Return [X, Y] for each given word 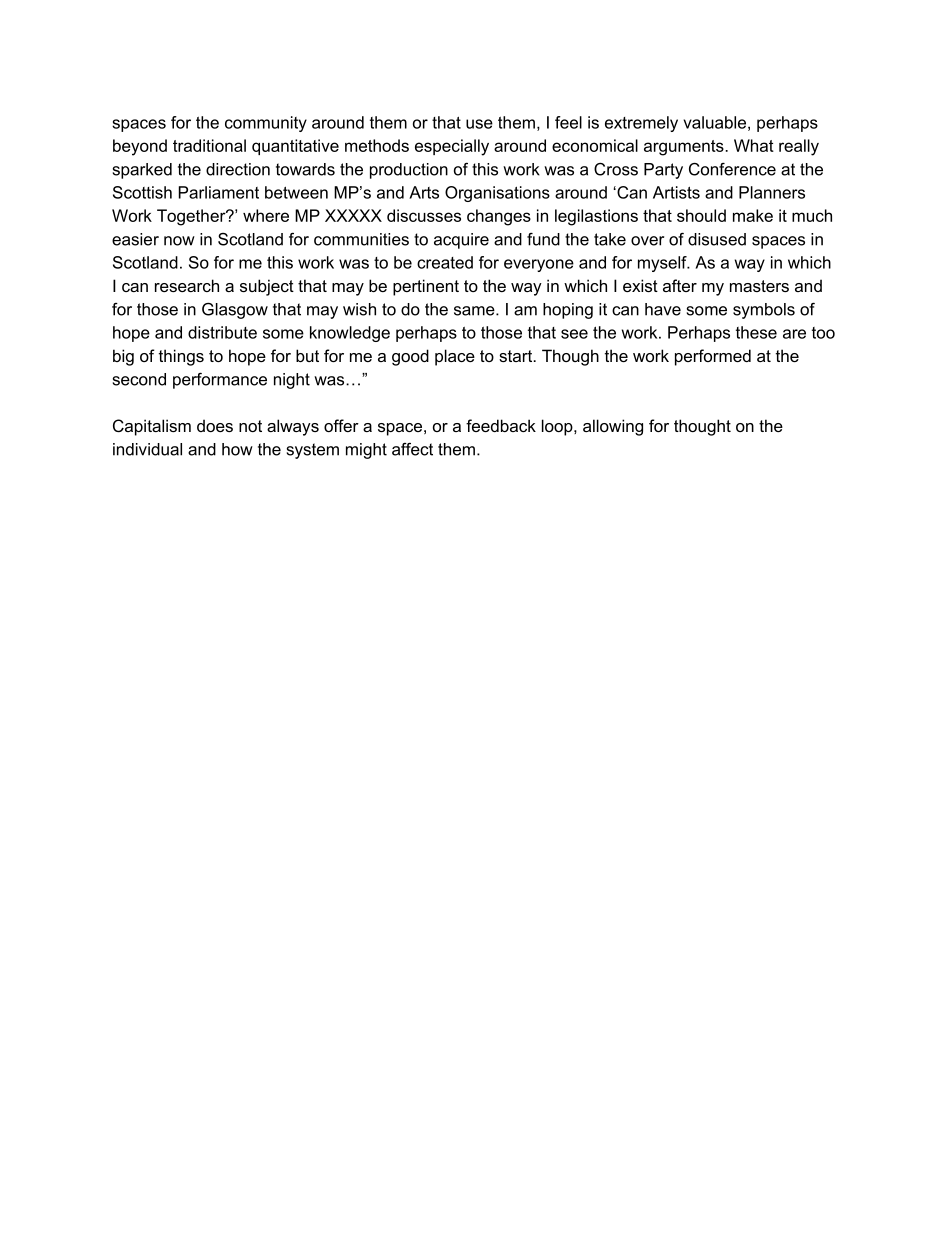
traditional [209, 145]
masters [759, 286]
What [754, 145]
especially [452, 147]
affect [412, 449]
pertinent [426, 287]
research [187, 285]
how [237, 449]
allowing [613, 427]
